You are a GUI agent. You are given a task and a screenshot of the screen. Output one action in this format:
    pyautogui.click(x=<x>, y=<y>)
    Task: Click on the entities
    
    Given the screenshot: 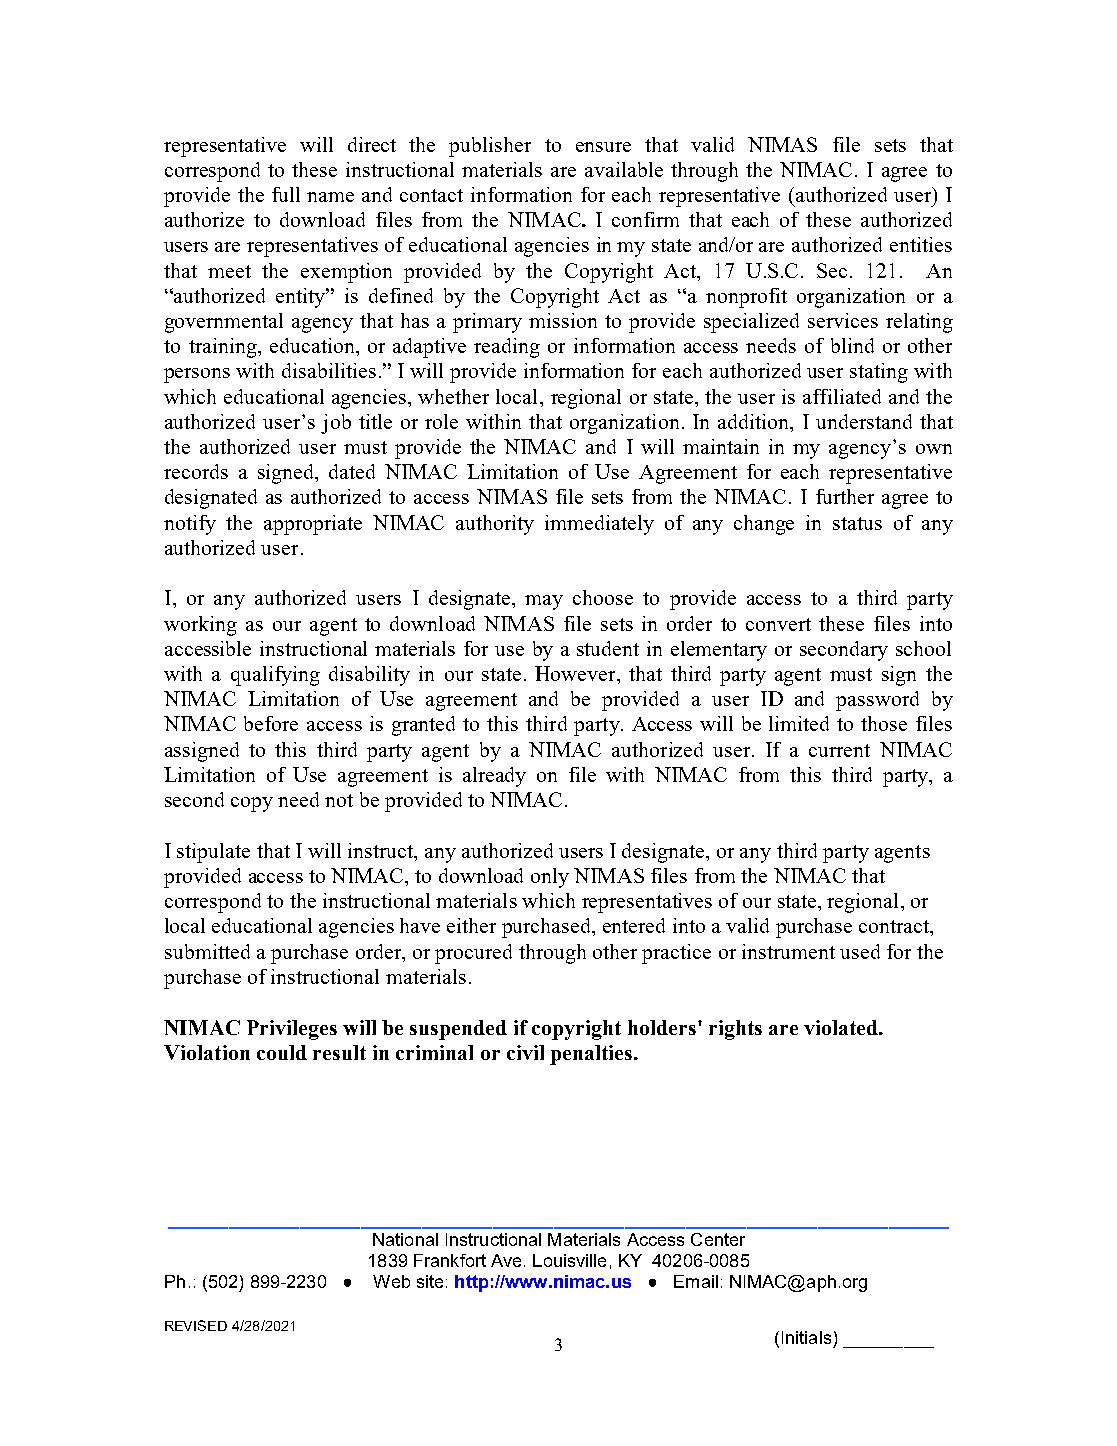 What is the action you would take?
    pyautogui.click(x=921, y=244)
